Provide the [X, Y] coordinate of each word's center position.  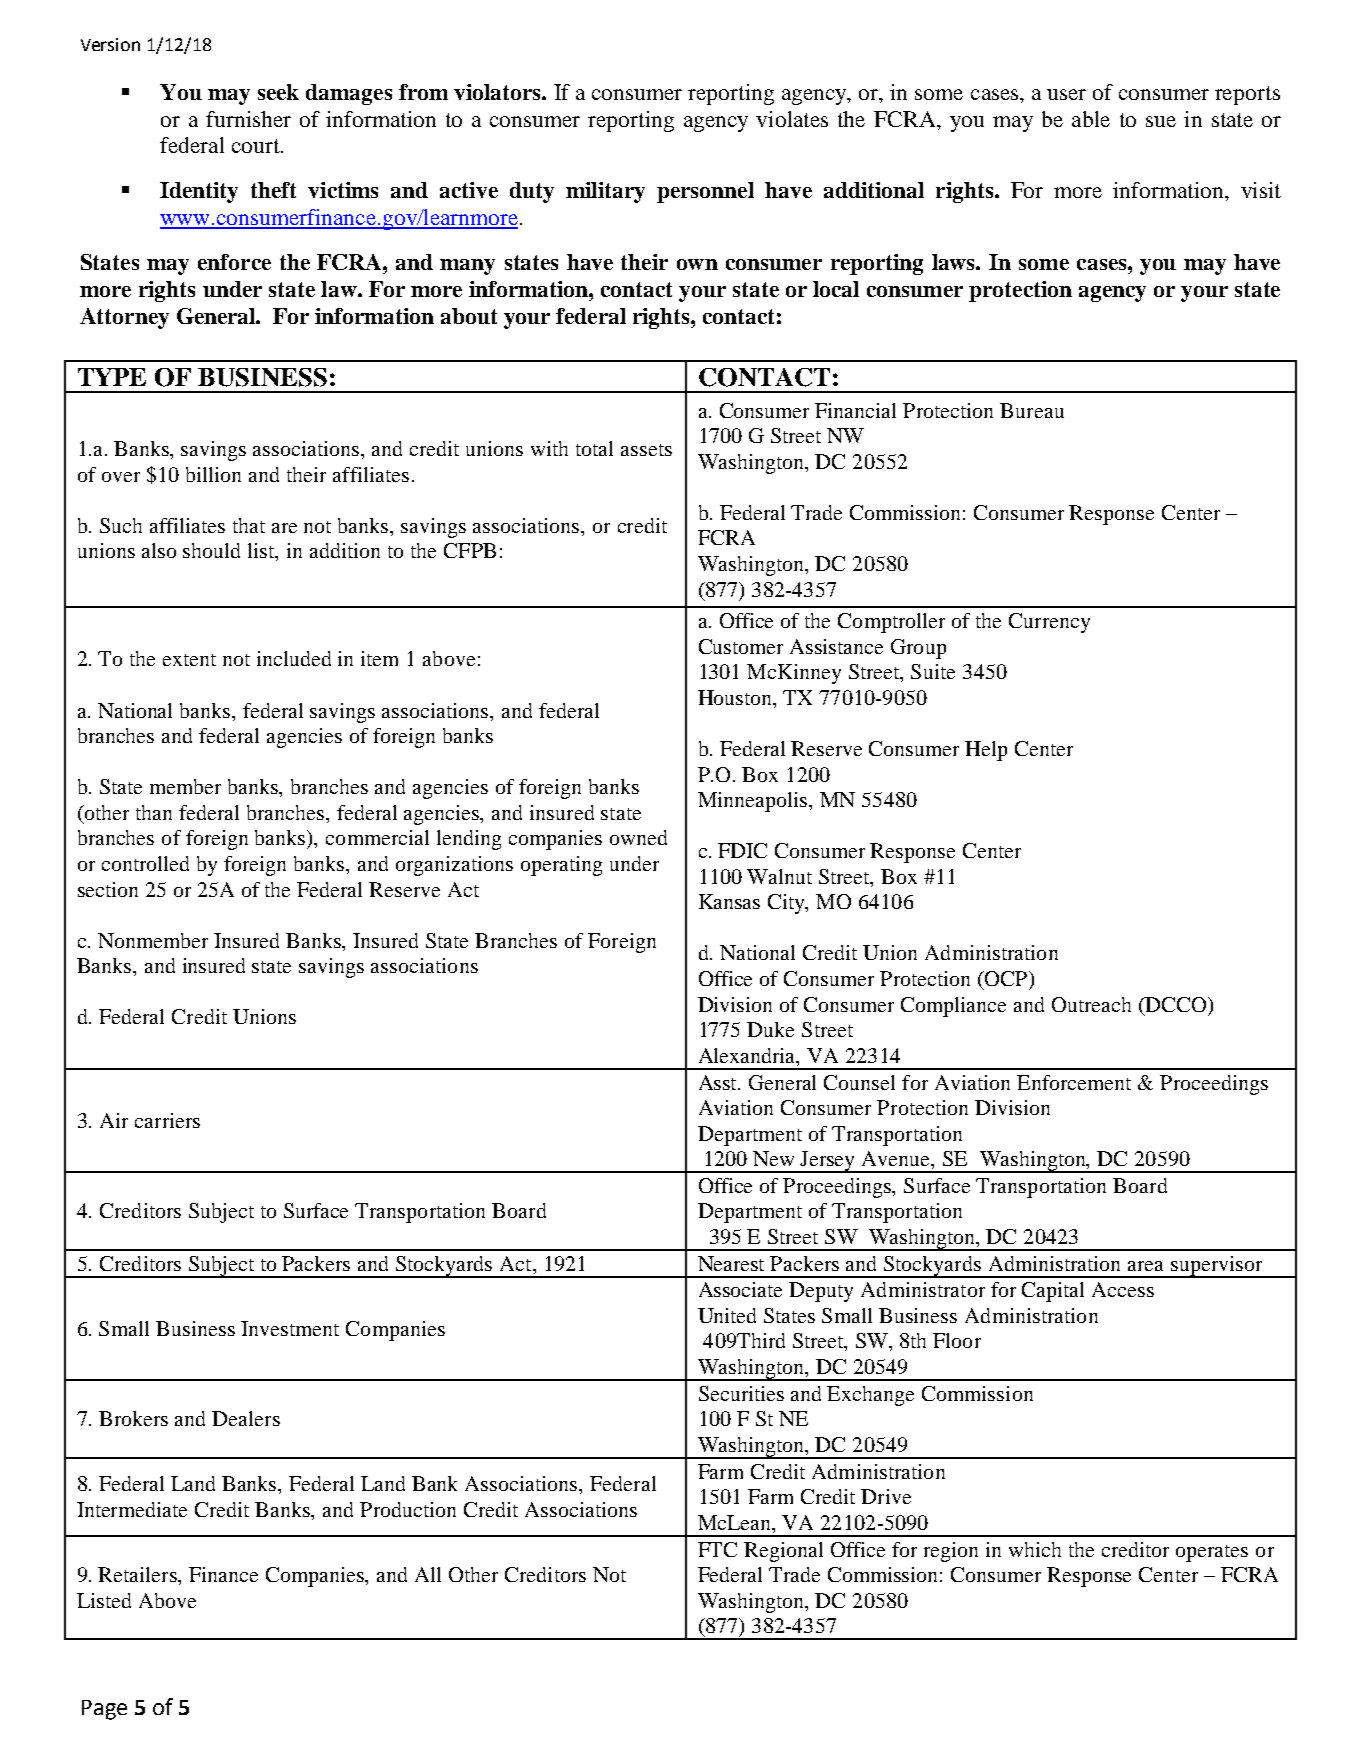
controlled [145, 863]
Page [104, 1710]
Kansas [729, 901]
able [1091, 119]
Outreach [1091, 1004]
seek [278, 92]
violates [792, 119]
